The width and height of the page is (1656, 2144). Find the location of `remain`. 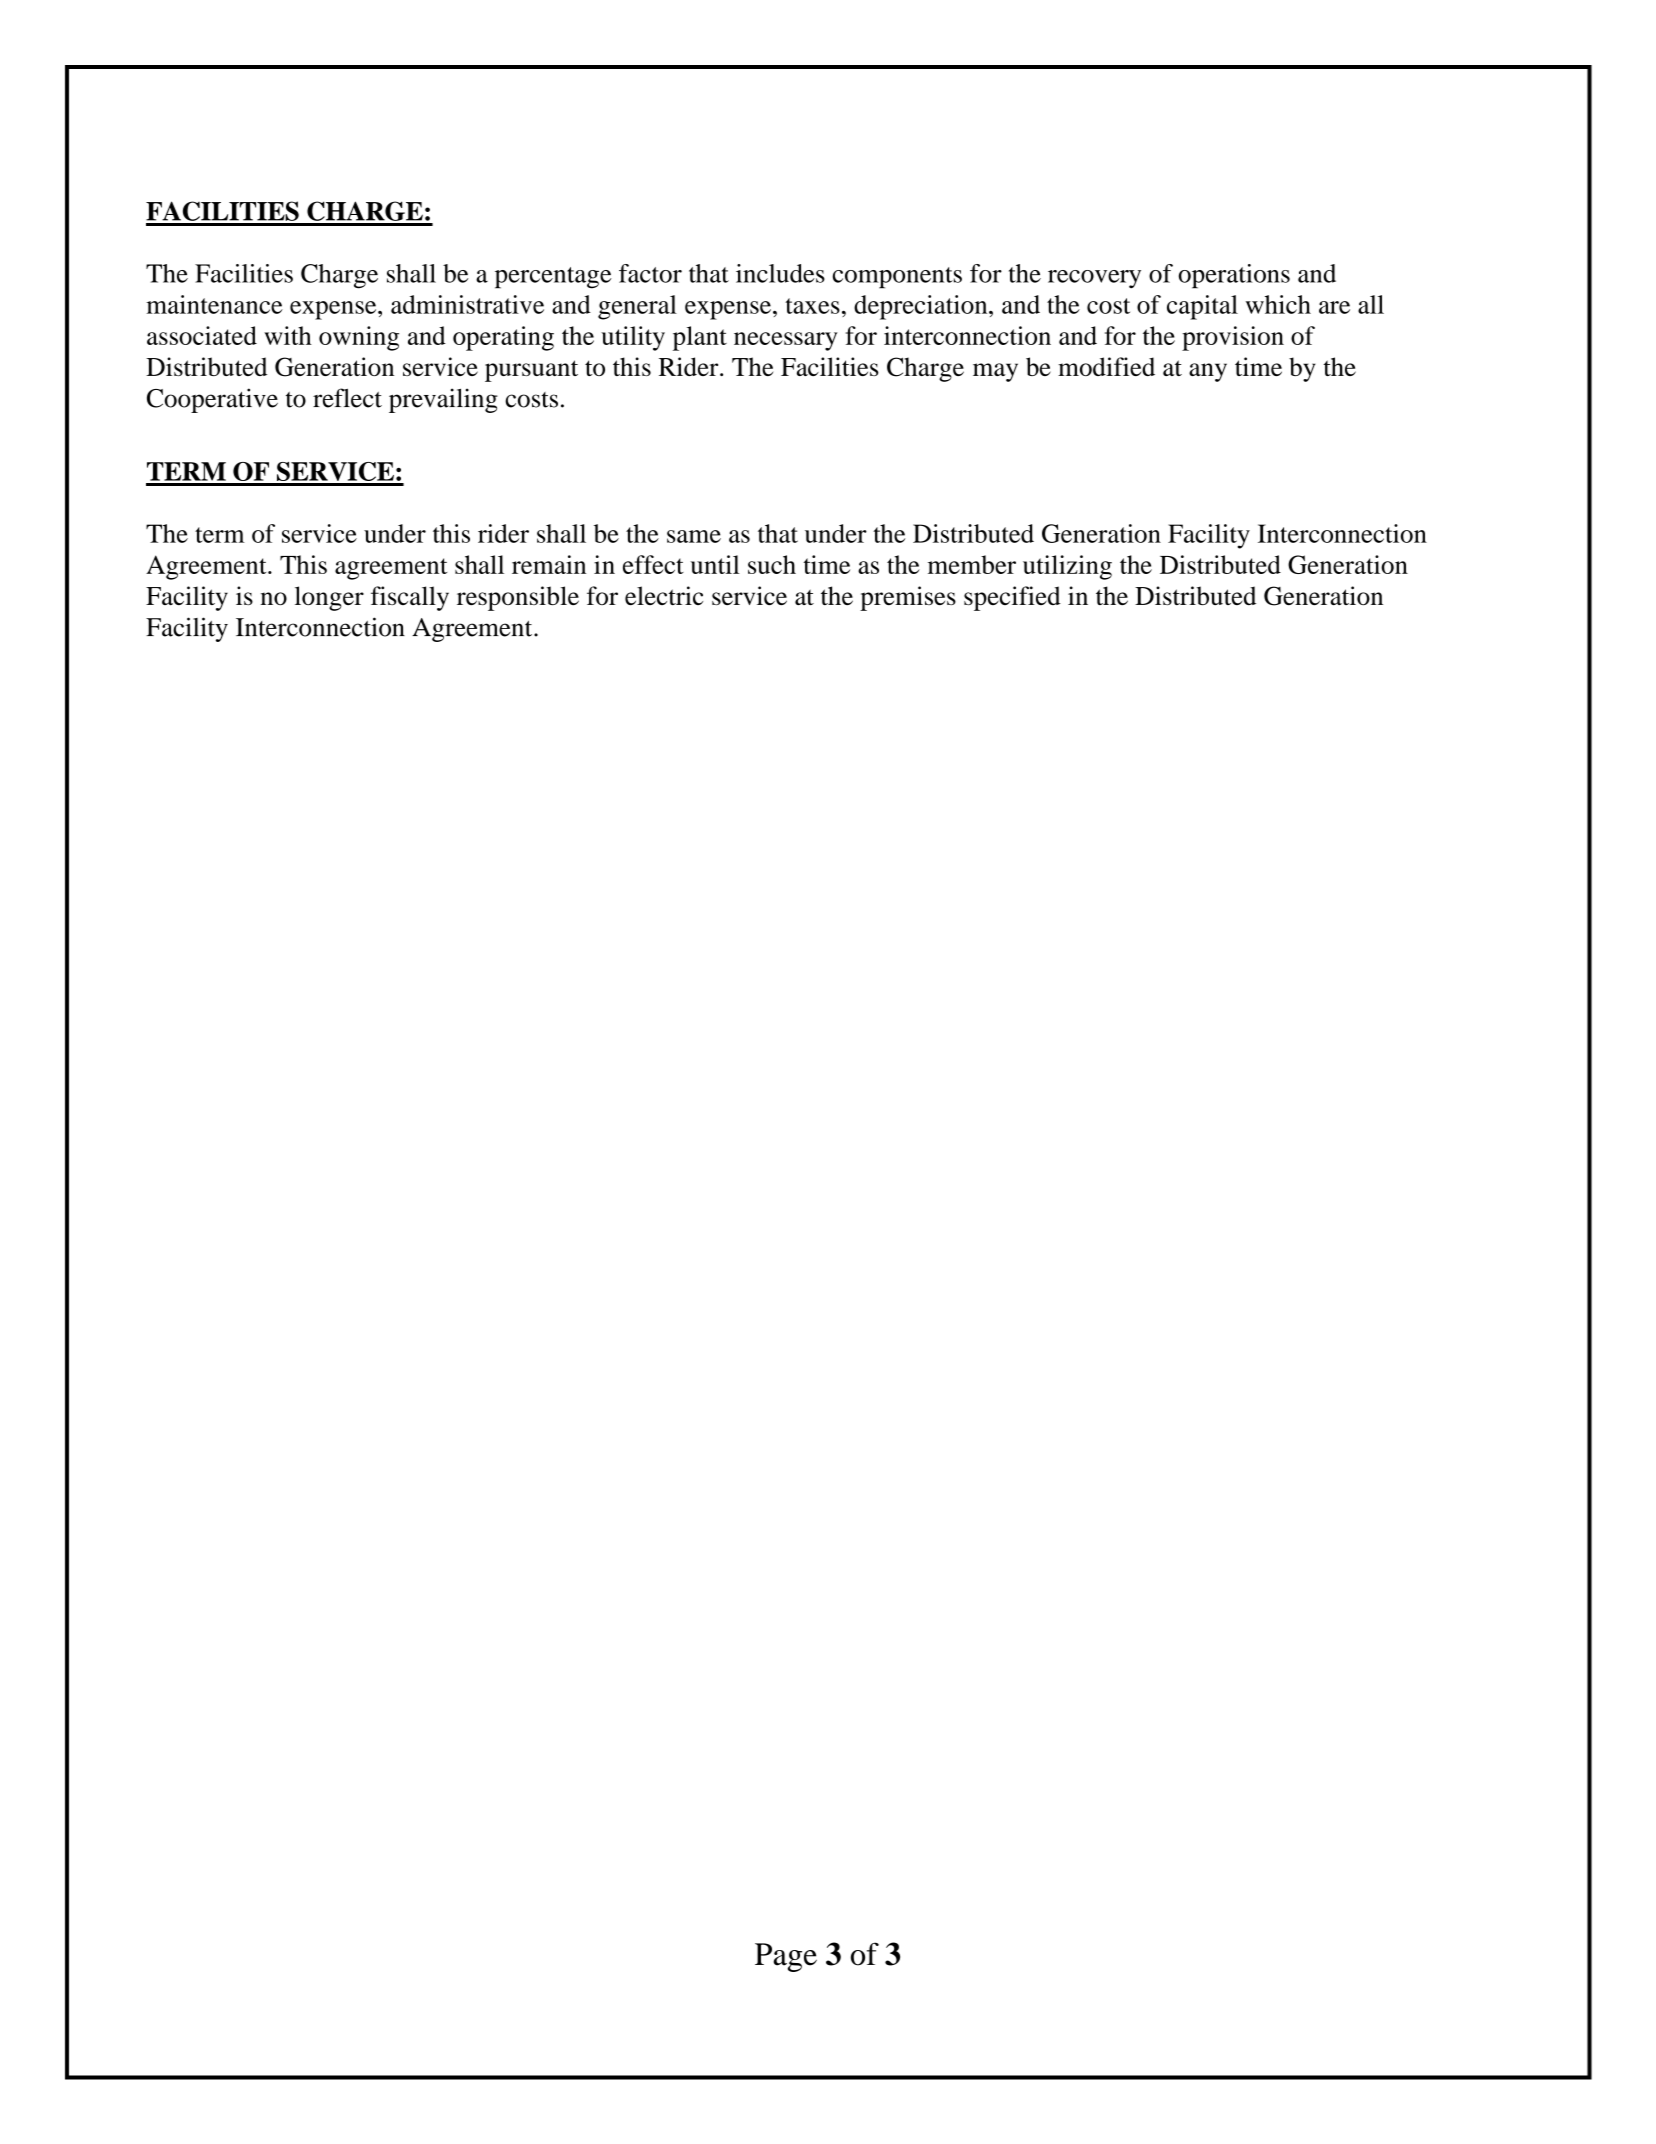

remain is located at coordinates (549, 564).
